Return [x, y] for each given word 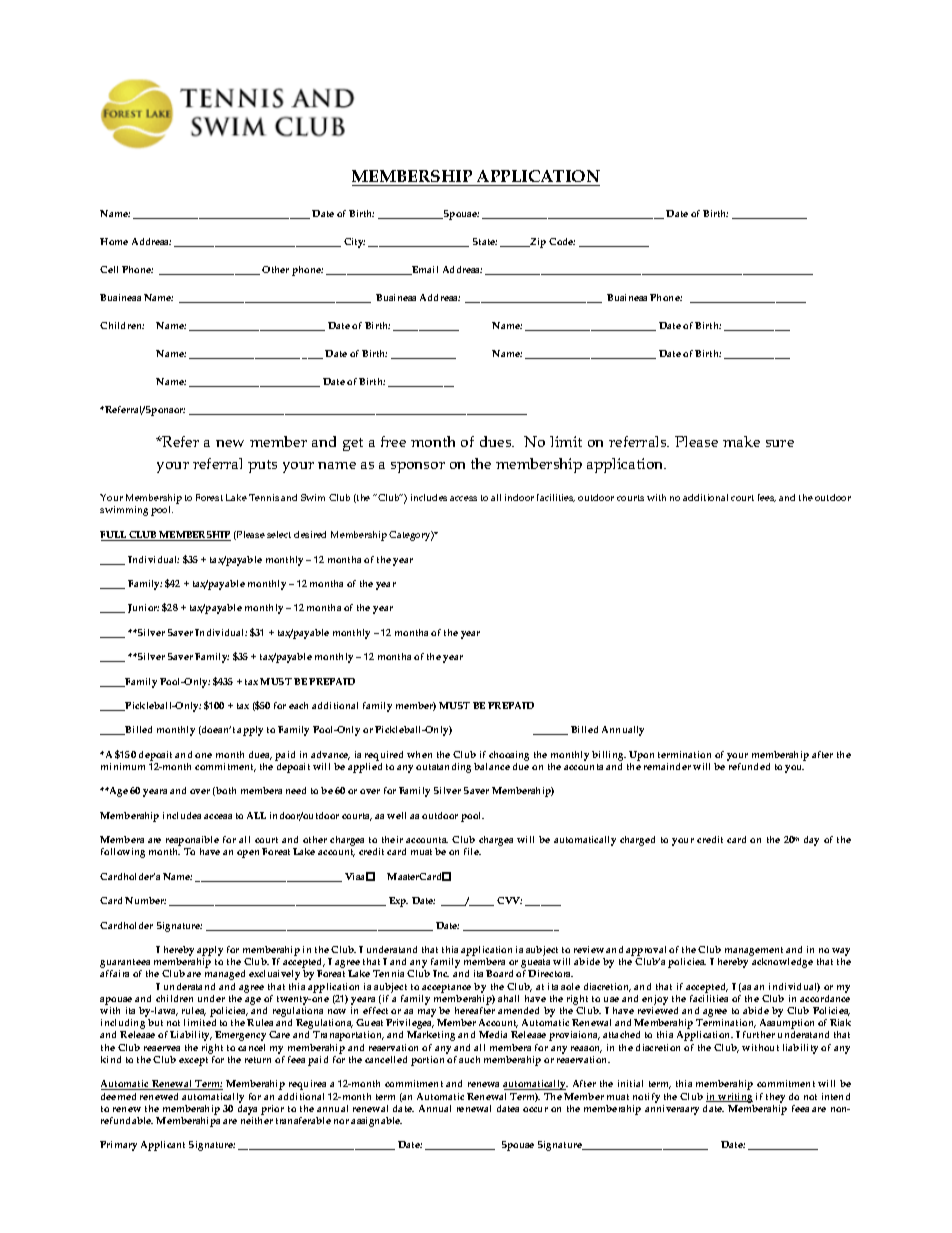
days [247, 1110]
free [393, 441]
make [741, 441]
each [298, 705]
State [485, 241]
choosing [509, 756]
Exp [398, 902]
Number [145, 900]
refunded [749, 766]
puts [262, 466]
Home [114, 241]
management [754, 953]
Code [562, 241]
